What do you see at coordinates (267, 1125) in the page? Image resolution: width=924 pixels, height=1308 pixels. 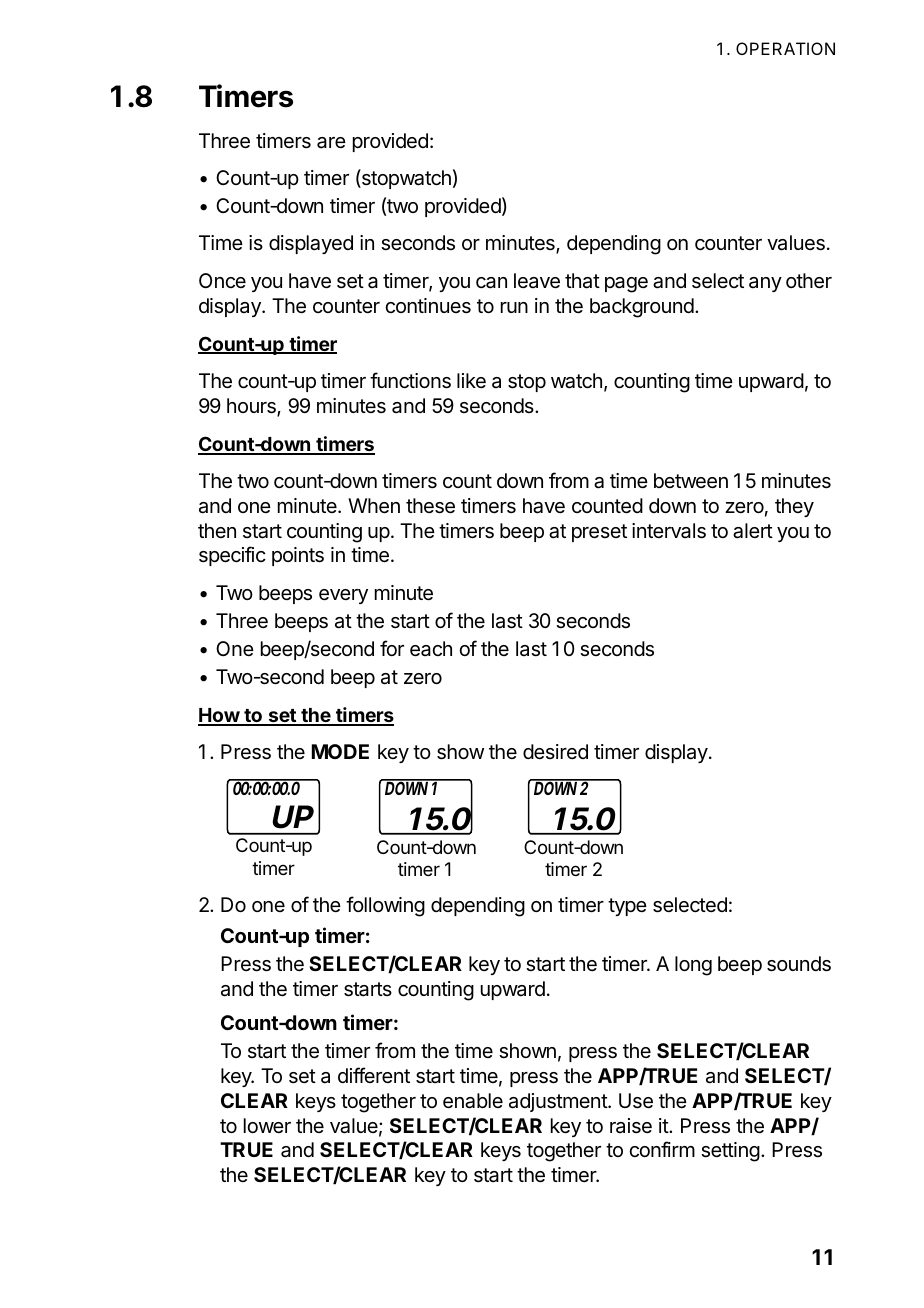 I see `lower` at bounding box center [267, 1125].
